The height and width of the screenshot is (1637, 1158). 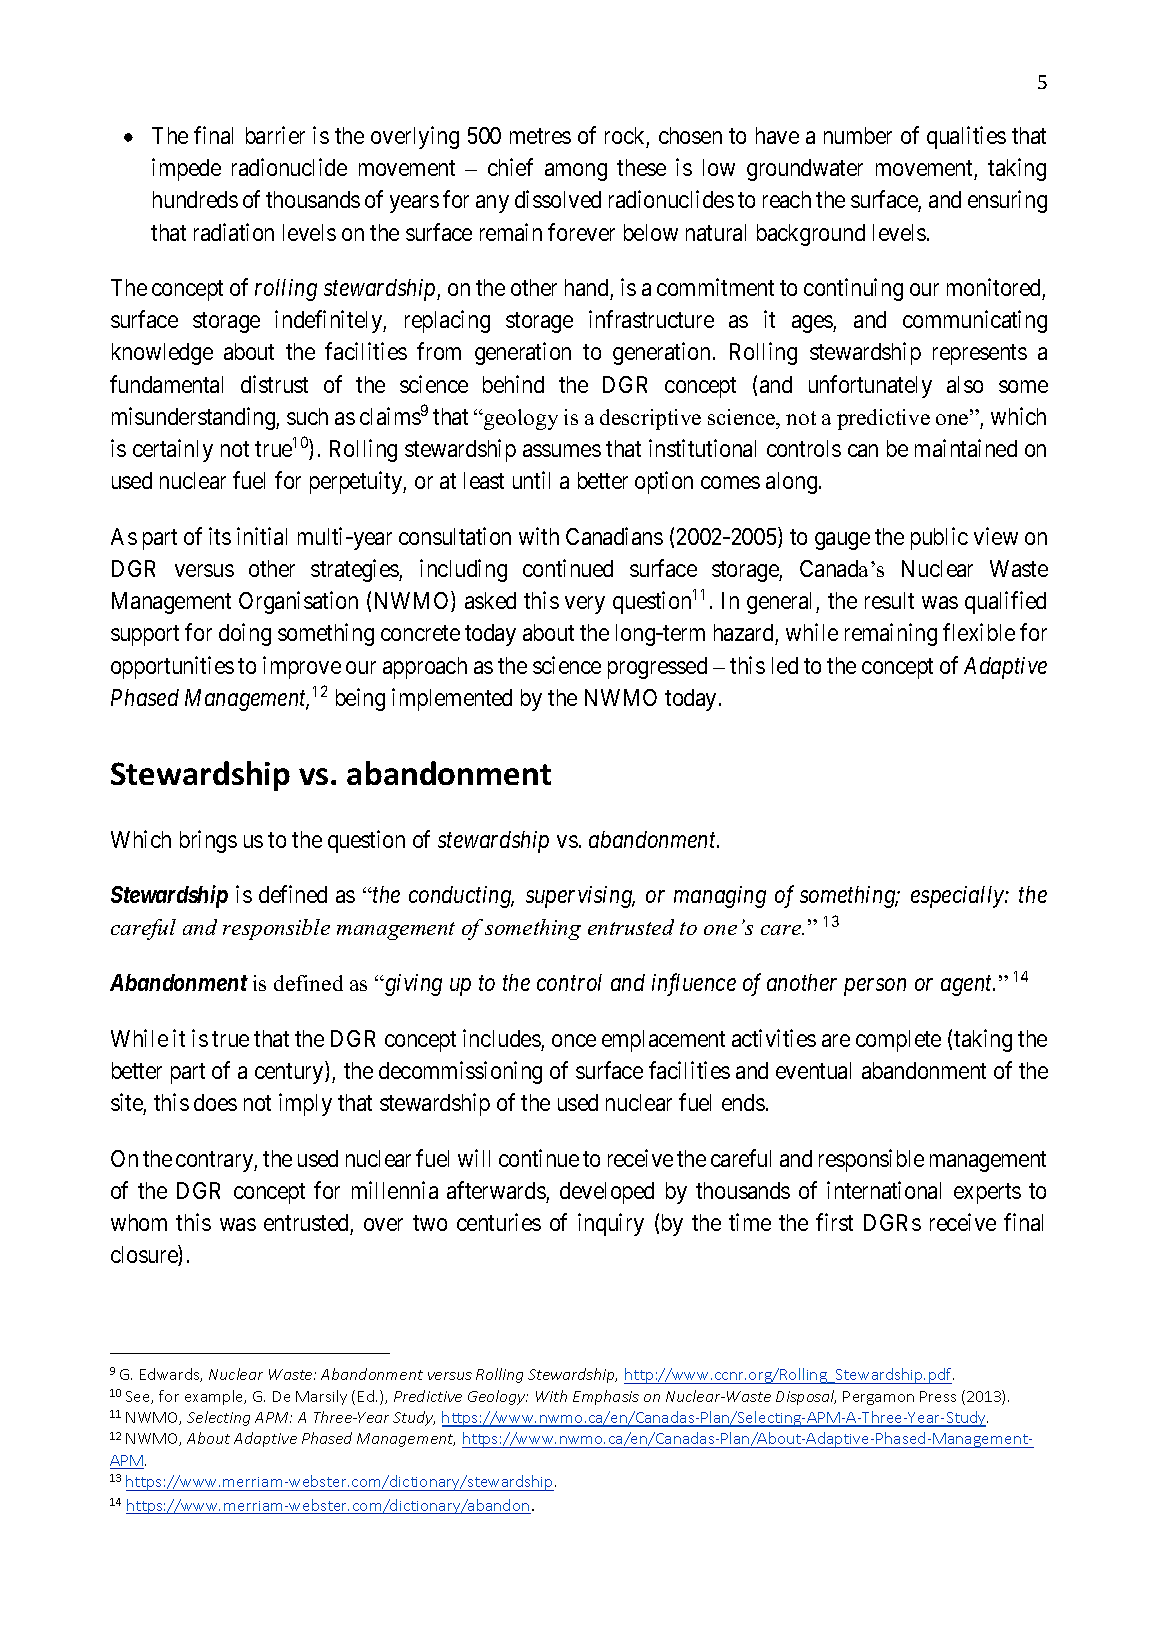 I want to click on impede, so click(x=186, y=169).
